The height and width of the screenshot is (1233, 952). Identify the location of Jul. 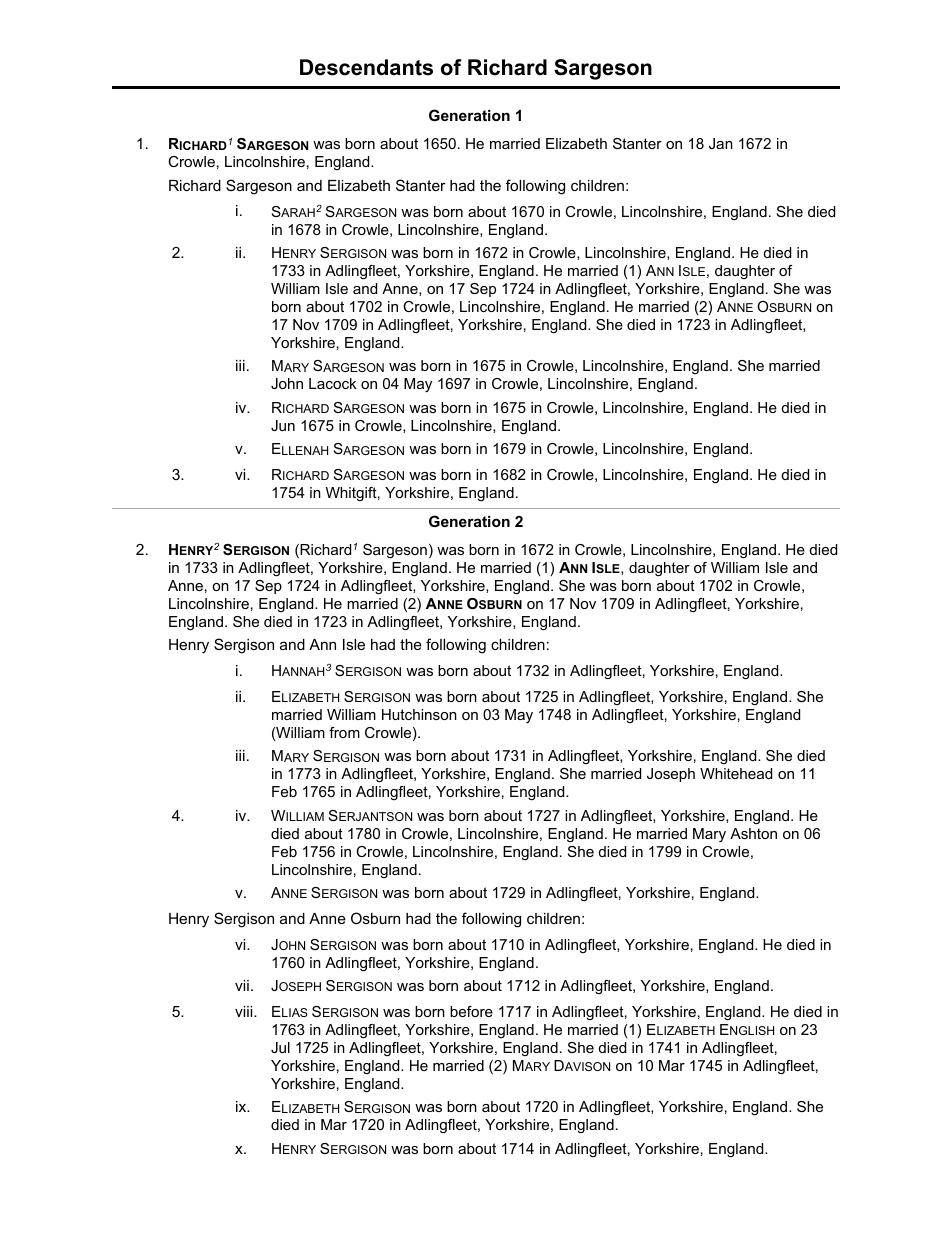
(280, 1047).
